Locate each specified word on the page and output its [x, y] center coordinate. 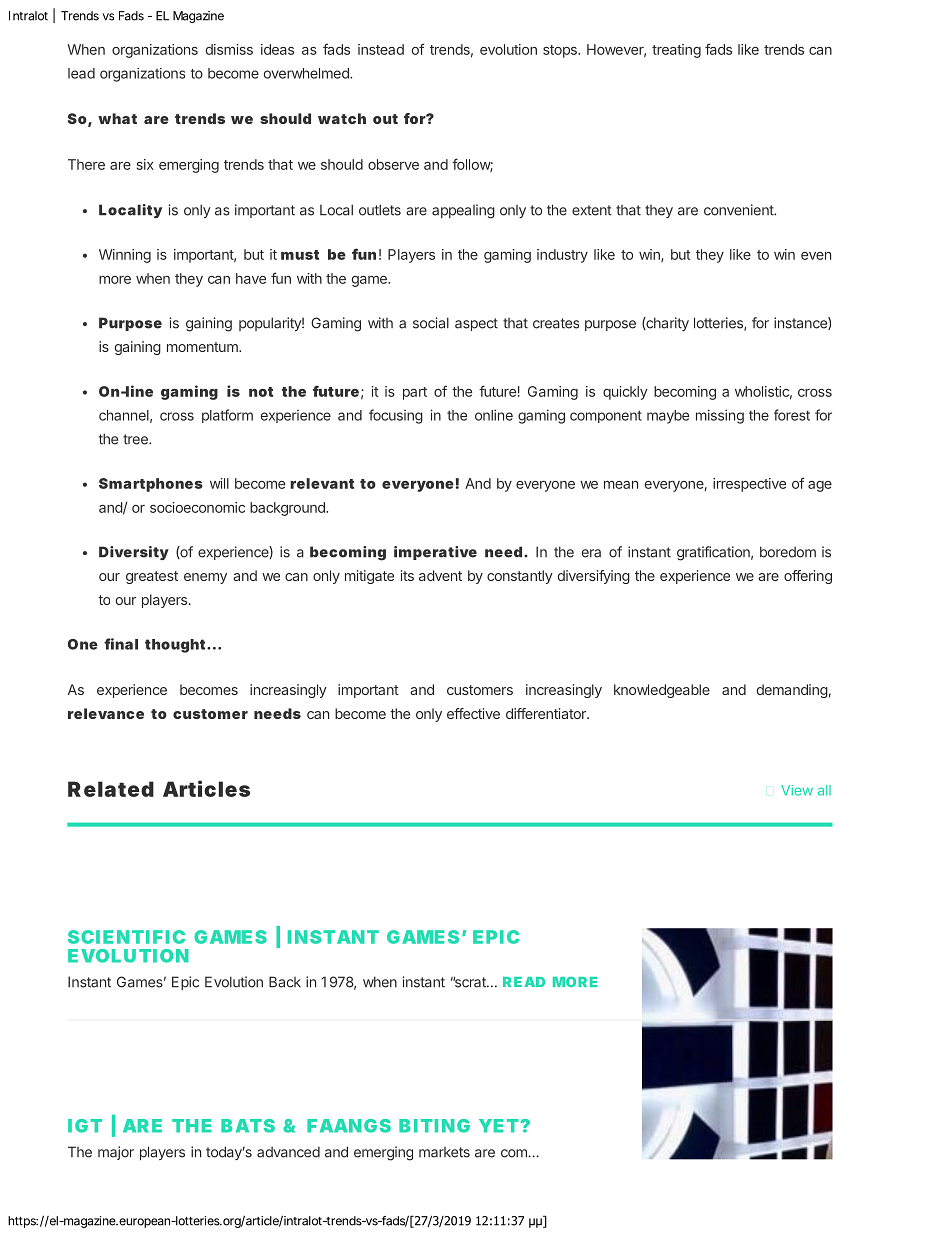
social [431, 323]
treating [676, 51]
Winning [125, 256]
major [116, 1153]
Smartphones [151, 485]
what [117, 118]
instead [381, 49]
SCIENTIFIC [126, 937]
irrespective [749, 485]
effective [473, 713]
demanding [792, 691]
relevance [106, 713]
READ [524, 982]
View [797, 790]
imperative [435, 553]
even [816, 256]
